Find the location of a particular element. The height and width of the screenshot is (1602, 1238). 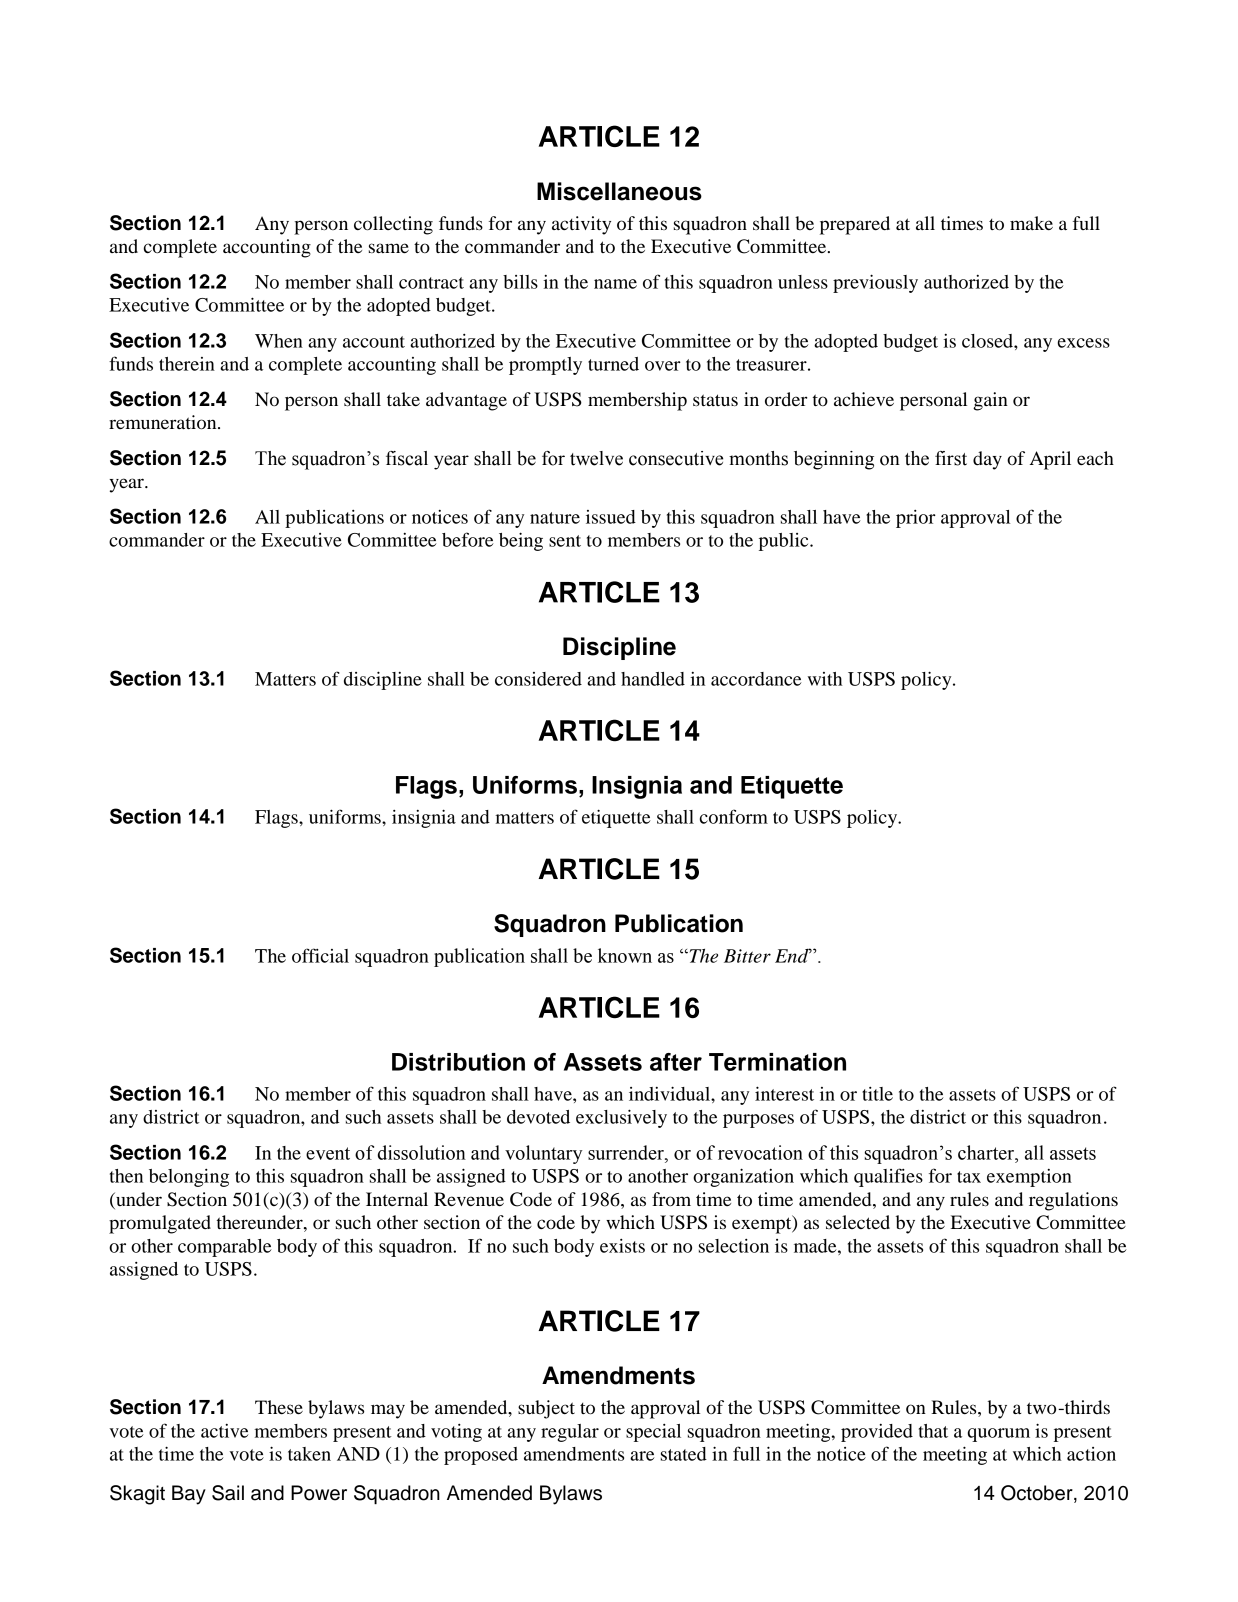

conform is located at coordinates (734, 816).
